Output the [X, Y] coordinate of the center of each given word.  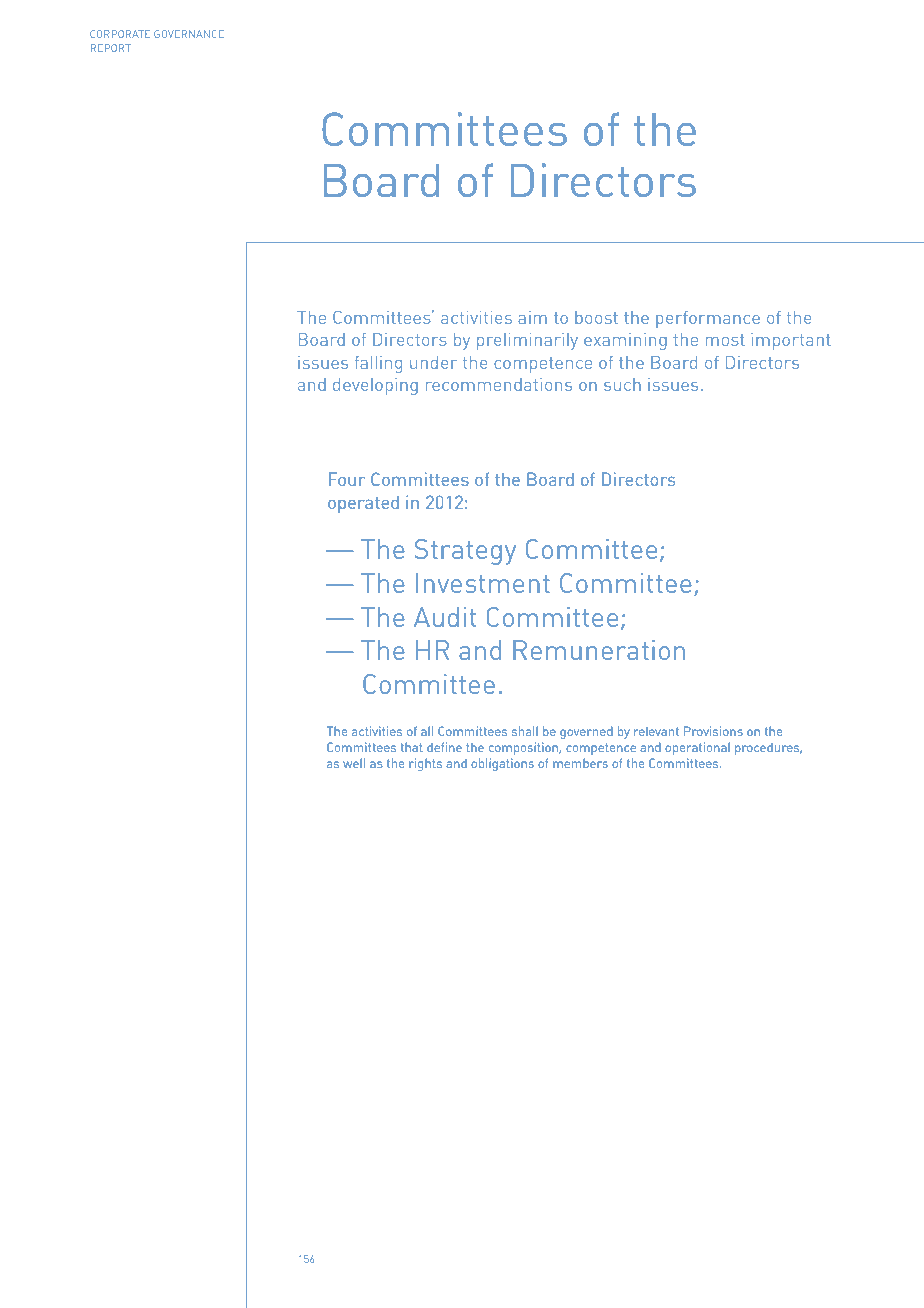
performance [708, 319]
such [622, 384]
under [433, 362]
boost [596, 317]
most [725, 340]
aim [532, 317]
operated [363, 504]
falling [378, 364]
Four [347, 479]
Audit [445, 617]
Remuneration [599, 650]
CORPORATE [120, 34]
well [354, 763]
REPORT [111, 48]
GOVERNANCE [188, 34]
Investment [483, 583]
